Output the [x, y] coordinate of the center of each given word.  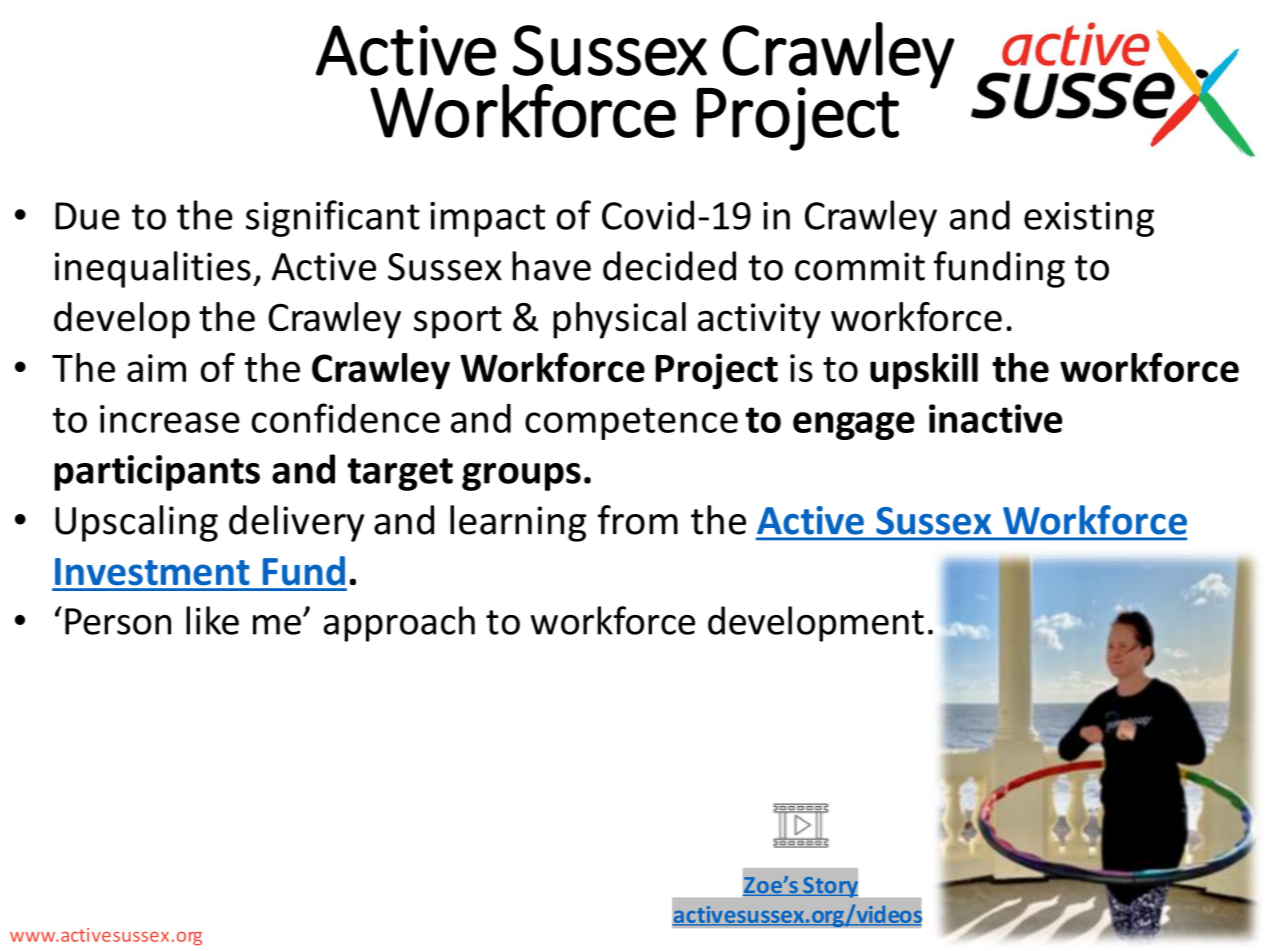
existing [1089, 219]
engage [854, 426]
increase [170, 419]
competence [631, 423]
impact [487, 219]
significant [333, 218]
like [212, 620]
